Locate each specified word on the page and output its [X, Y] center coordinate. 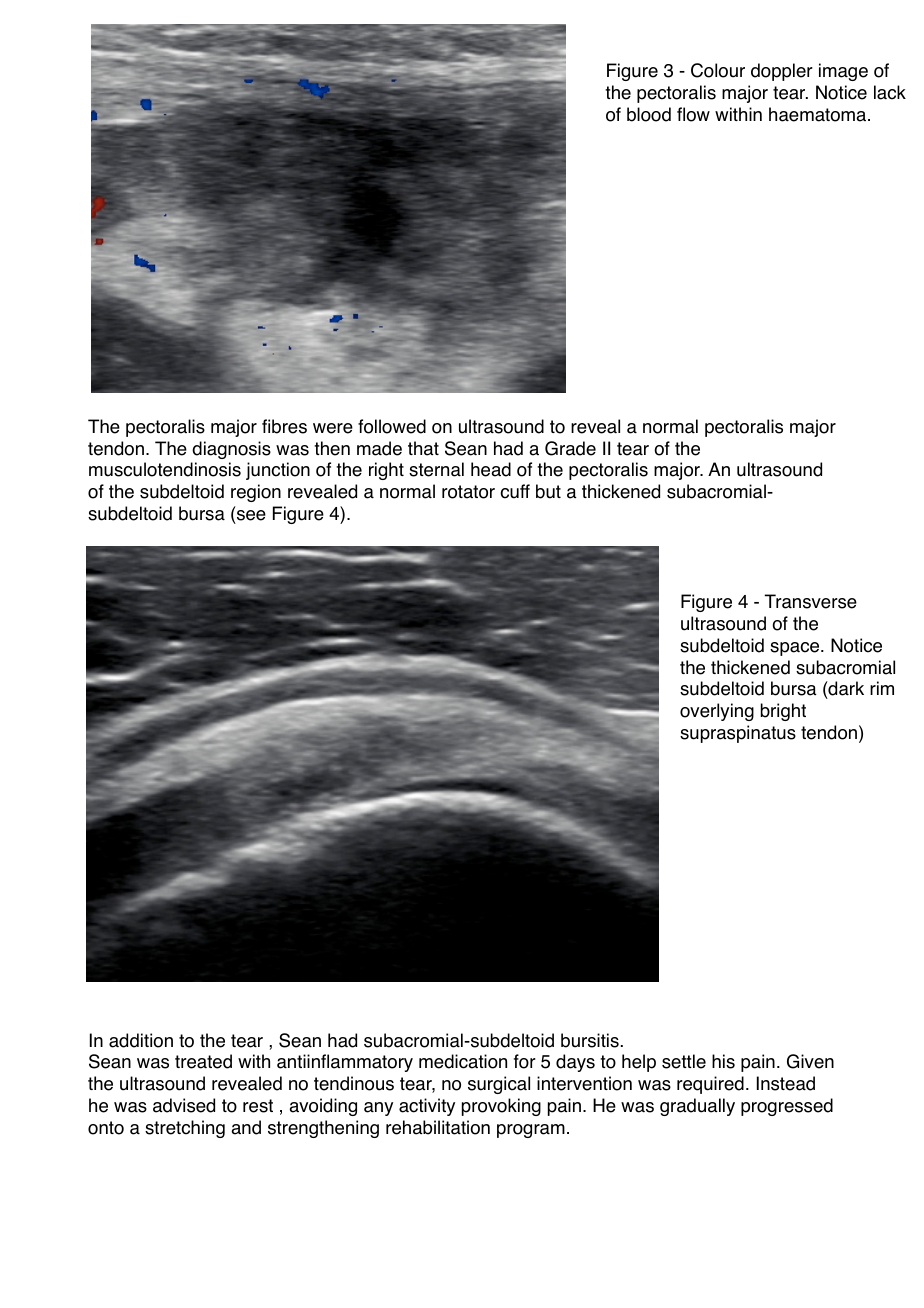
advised [184, 1105]
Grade [570, 448]
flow [693, 114]
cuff [515, 491]
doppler [782, 72]
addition [141, 1040]
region [256, 493]
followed [392, 426]
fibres [284, 426]
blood [649, 114]
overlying [717, 712]
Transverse [811, 601]
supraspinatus [738, 734]
